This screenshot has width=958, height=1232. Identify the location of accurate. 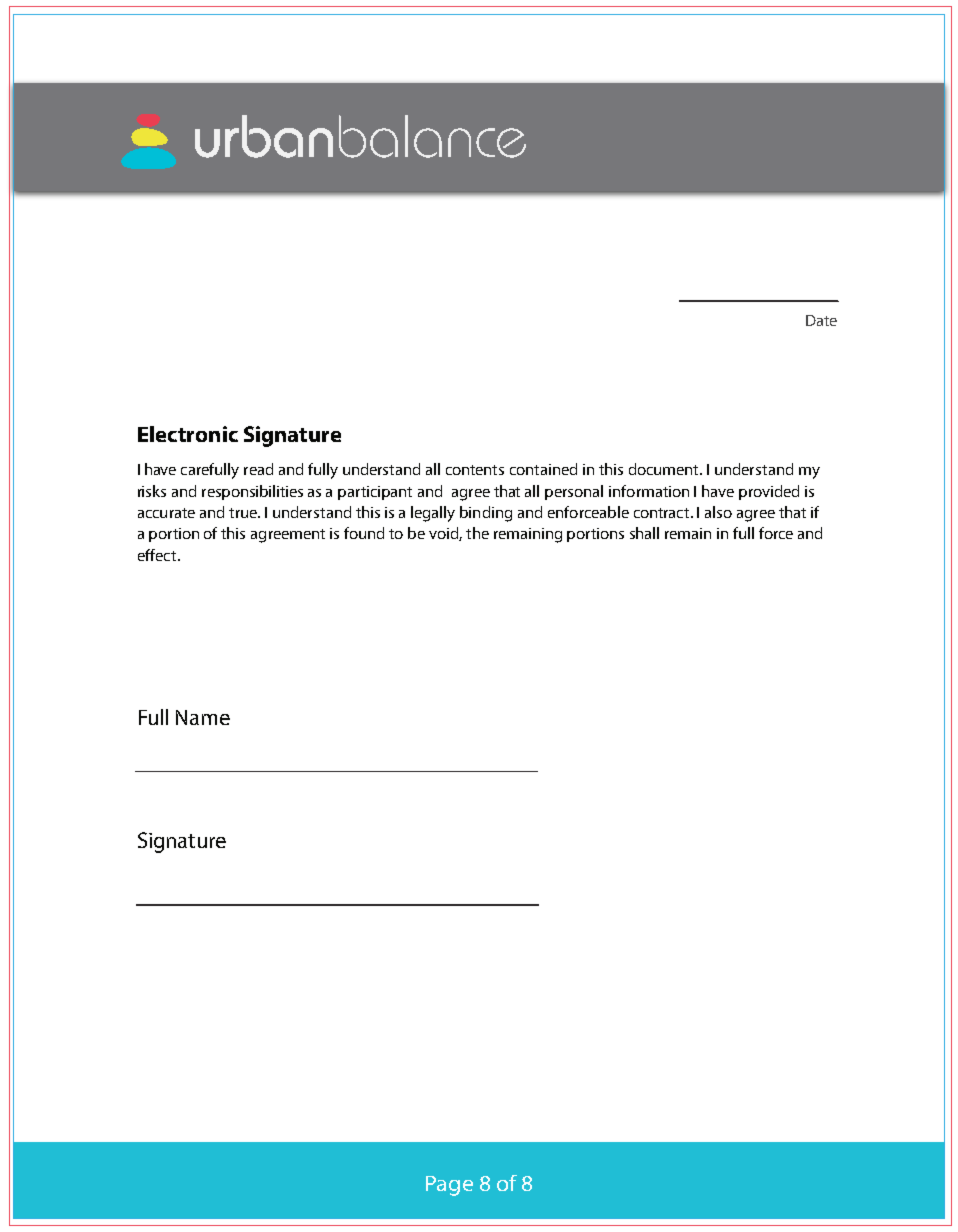
(166, 513).
